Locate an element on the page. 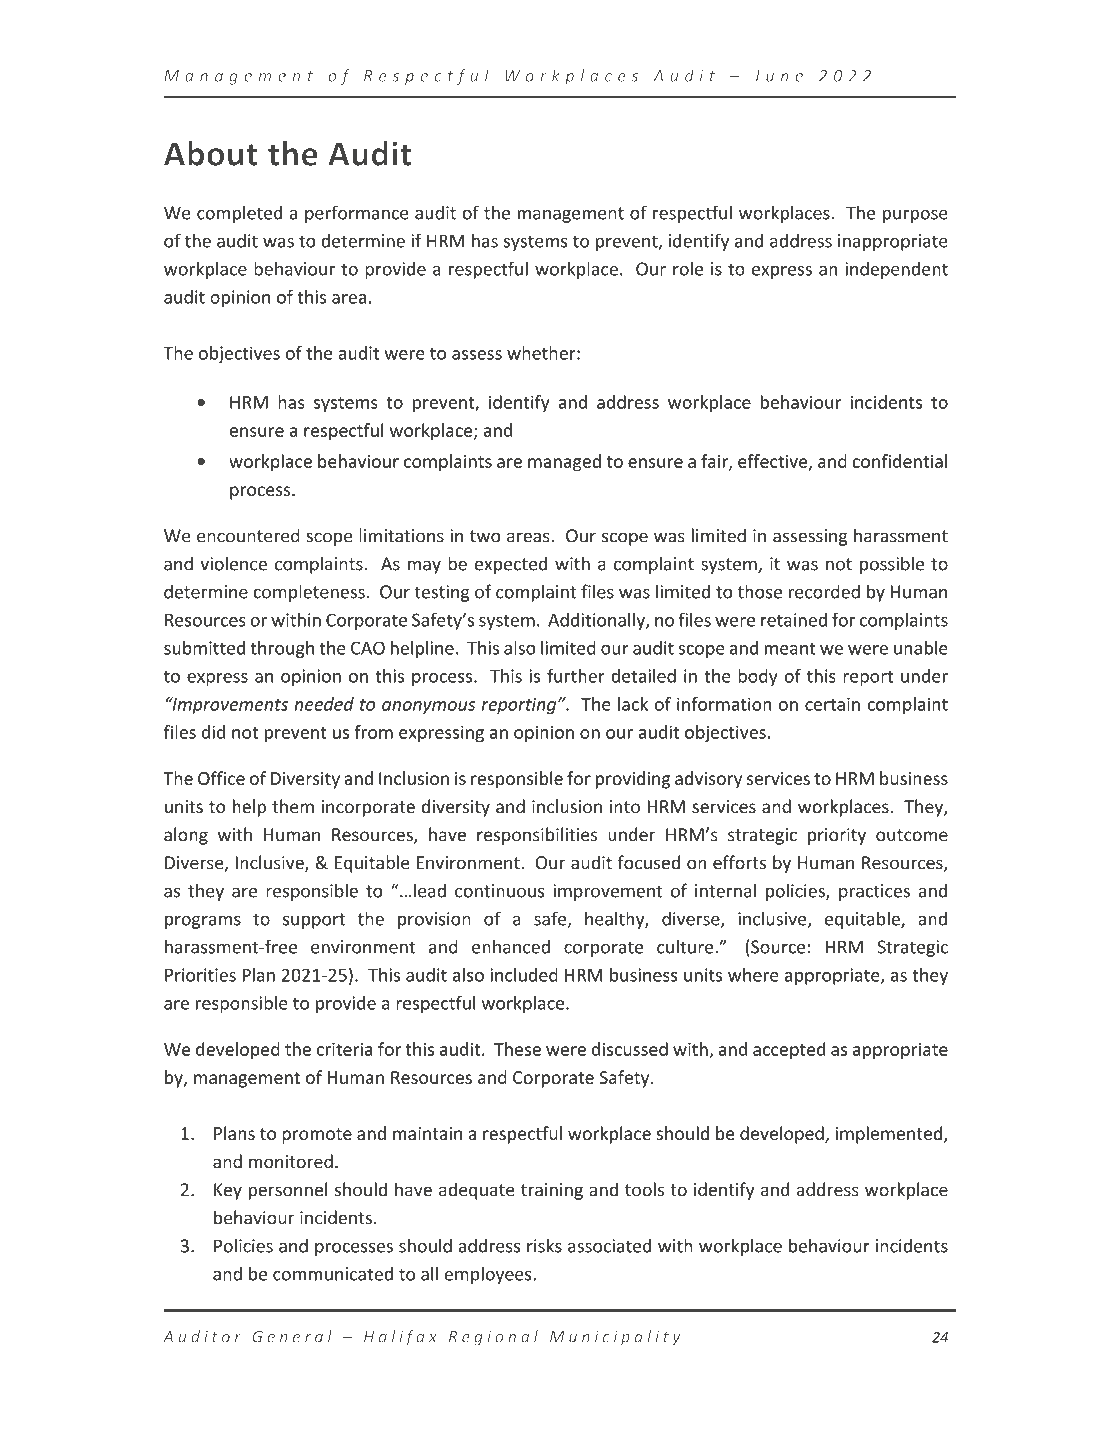 This image has height=1440, width=1112. needed is located at coordinates (324, 704).
